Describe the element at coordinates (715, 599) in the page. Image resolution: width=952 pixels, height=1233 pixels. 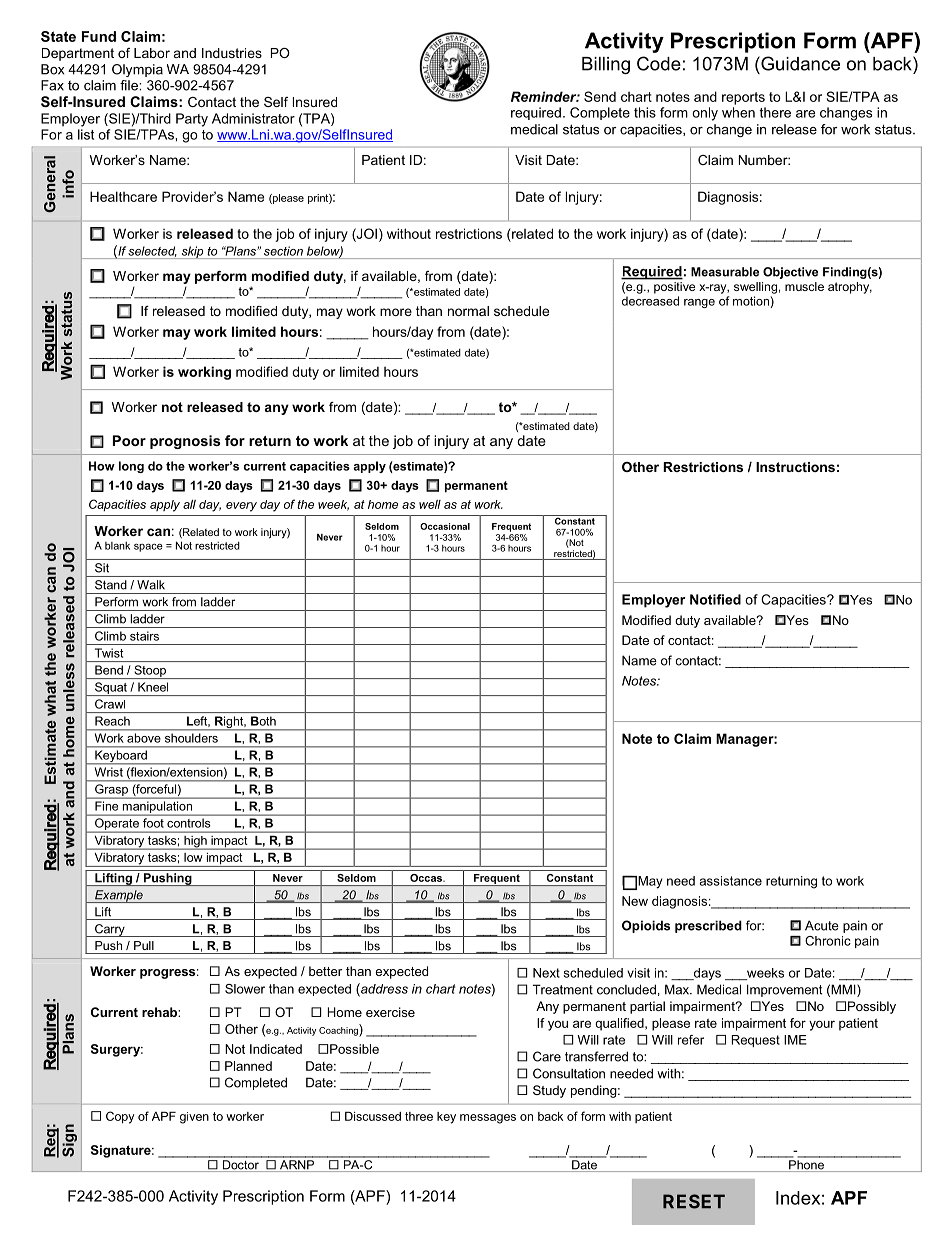
I see `Notified` at that location.
